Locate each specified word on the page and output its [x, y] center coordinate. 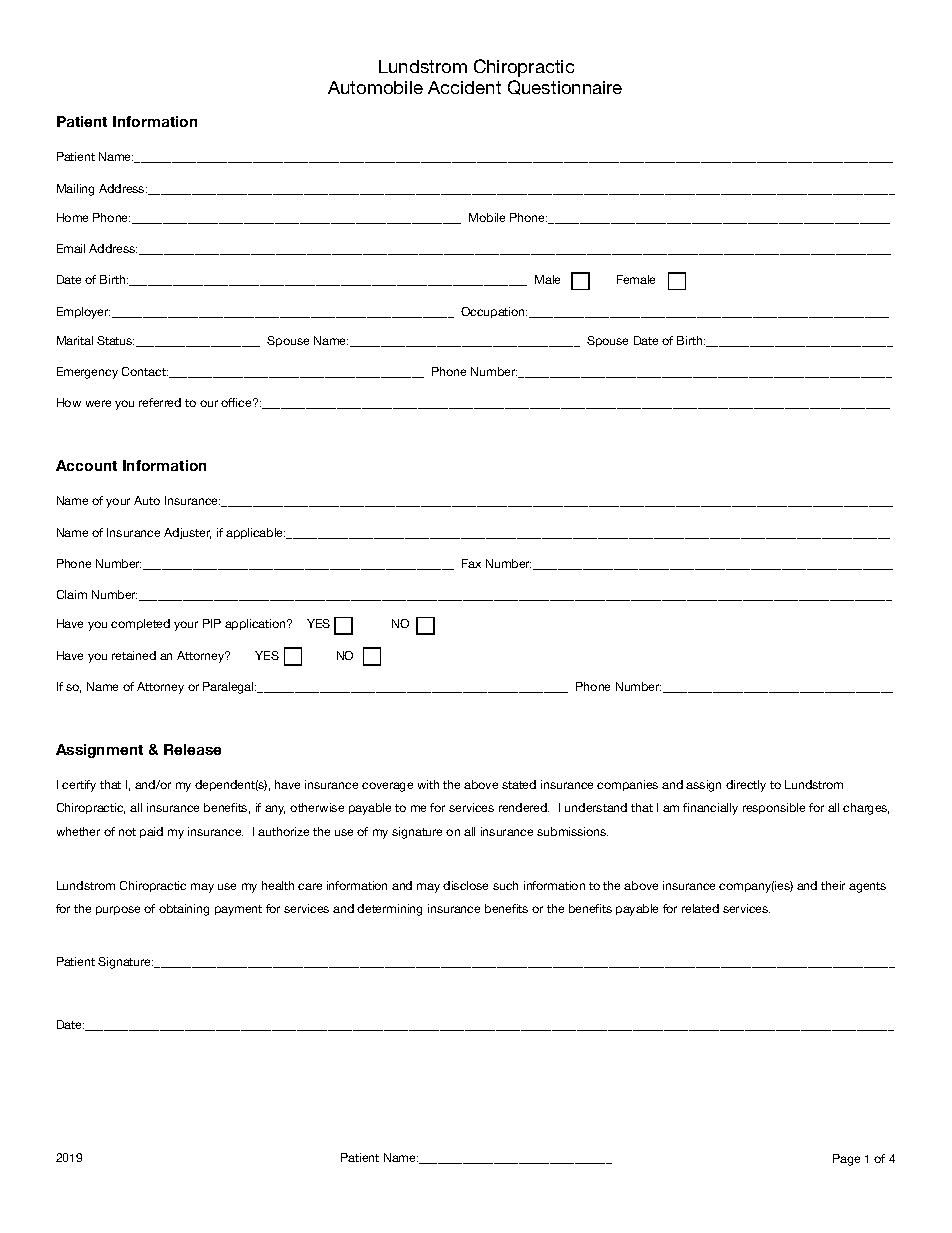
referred [160, 402]
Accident [464, 87]
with [428, 784]
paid [151, 832]
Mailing [75, 190]
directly [746, 786]
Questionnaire [565, 87]
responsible [774, 808]
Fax [471, 563]
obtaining [184, 910]
